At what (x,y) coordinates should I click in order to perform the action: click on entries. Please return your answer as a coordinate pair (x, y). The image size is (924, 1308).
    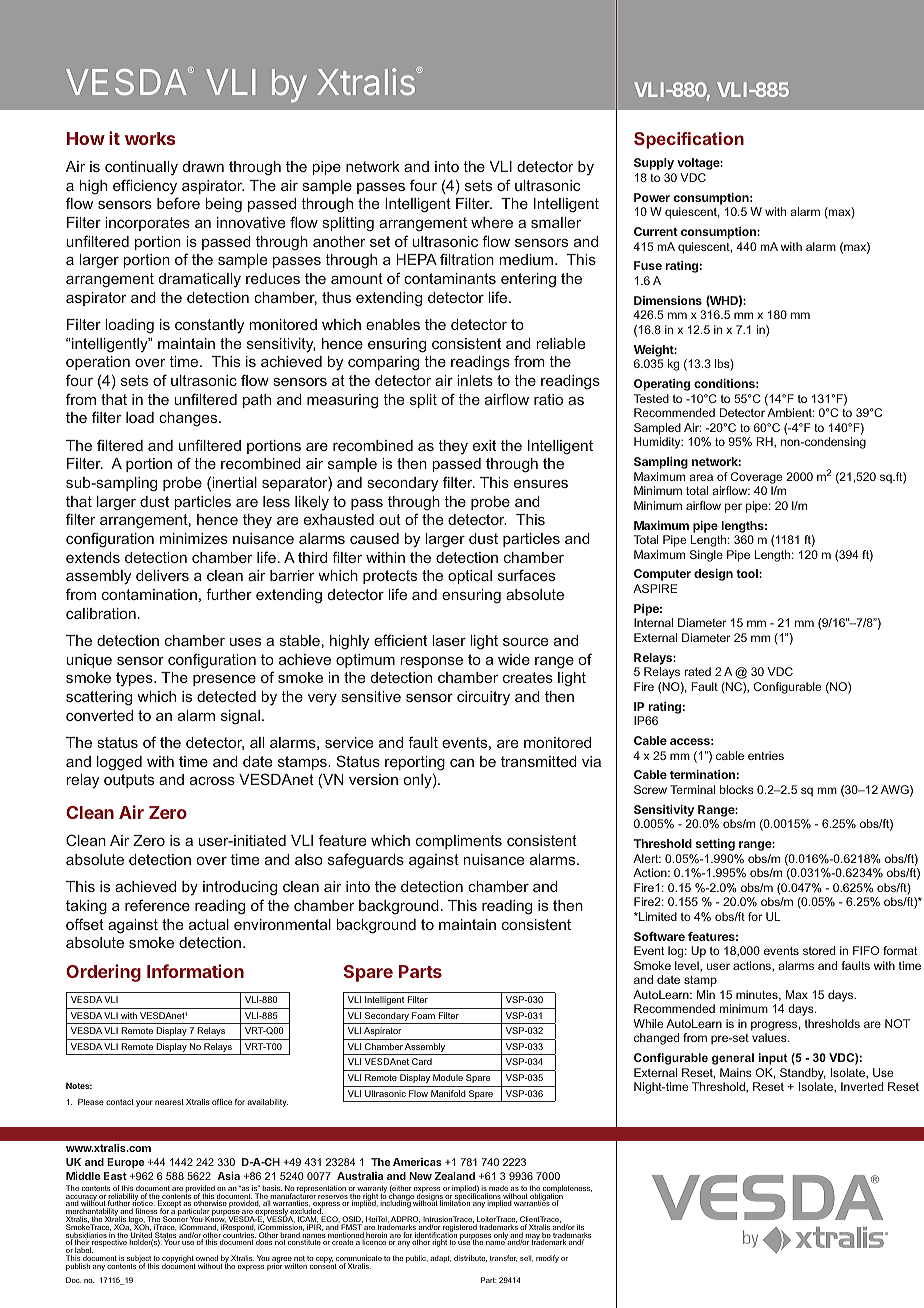
    Looking at the image, I should click on (766, 755).
